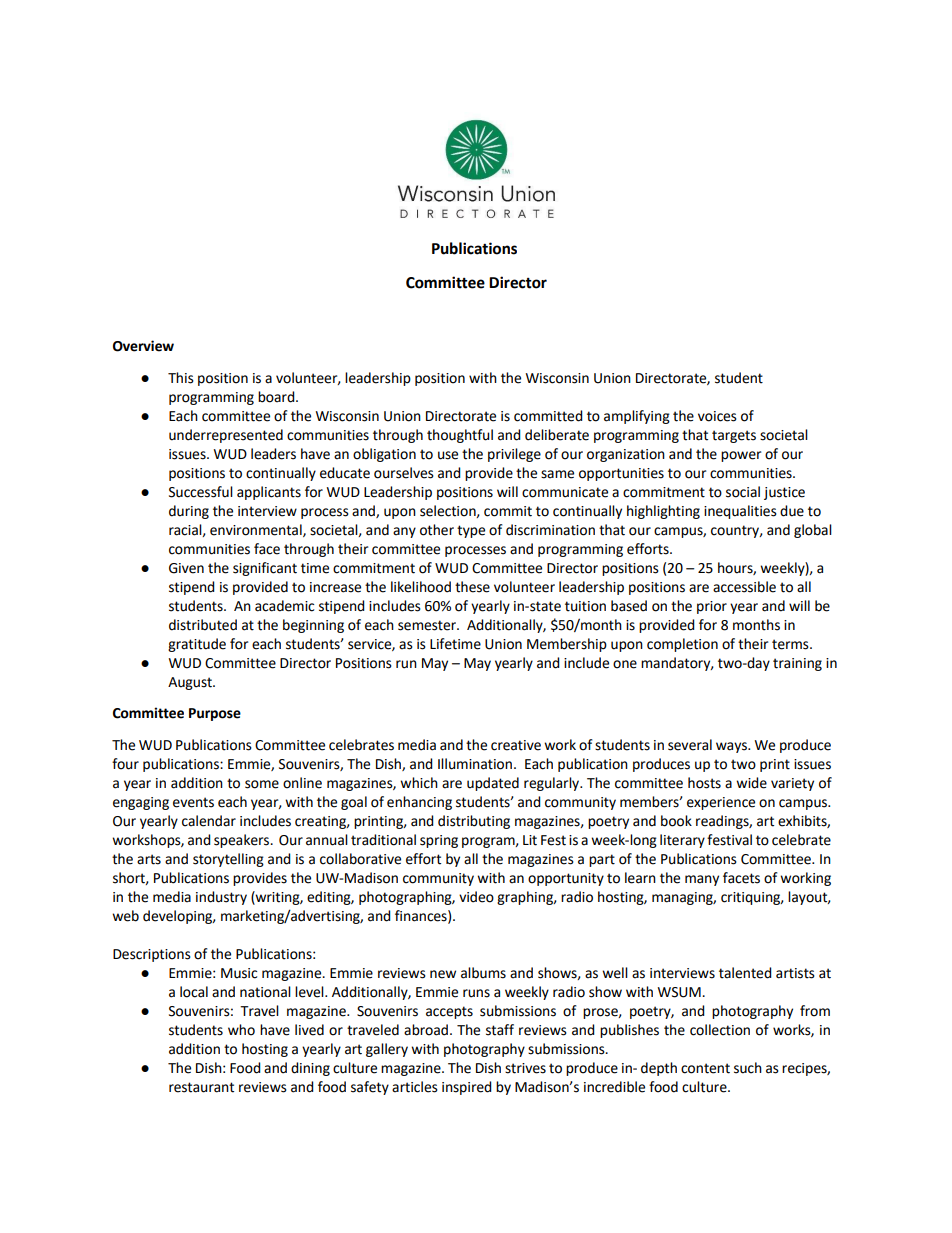  I want to click on thoughtful, so click(460, 436).
